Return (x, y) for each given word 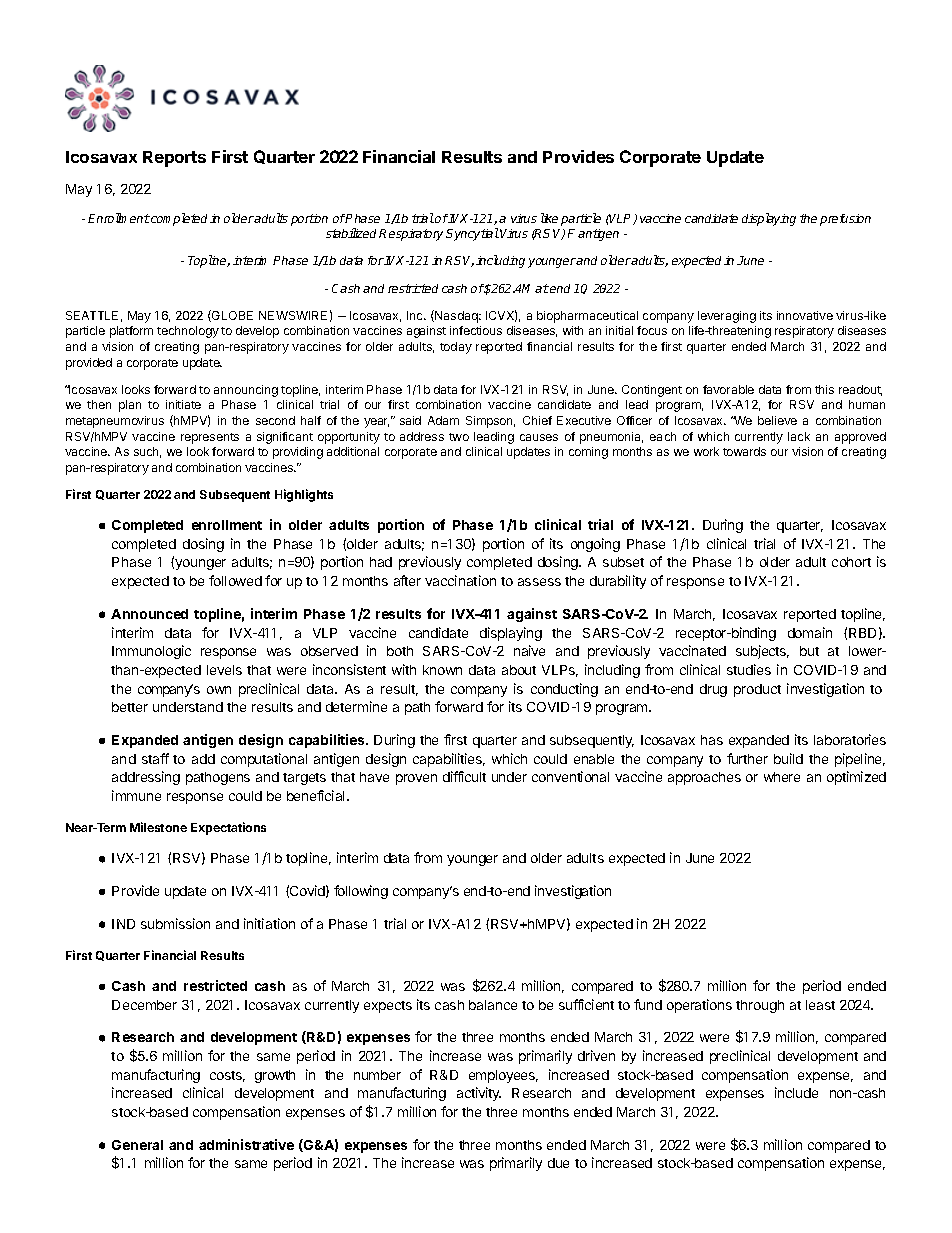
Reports (174, 159)
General (137, 1145)
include (796, 1092)
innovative (805, 315)
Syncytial (472, 234)
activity (479, 1094)
